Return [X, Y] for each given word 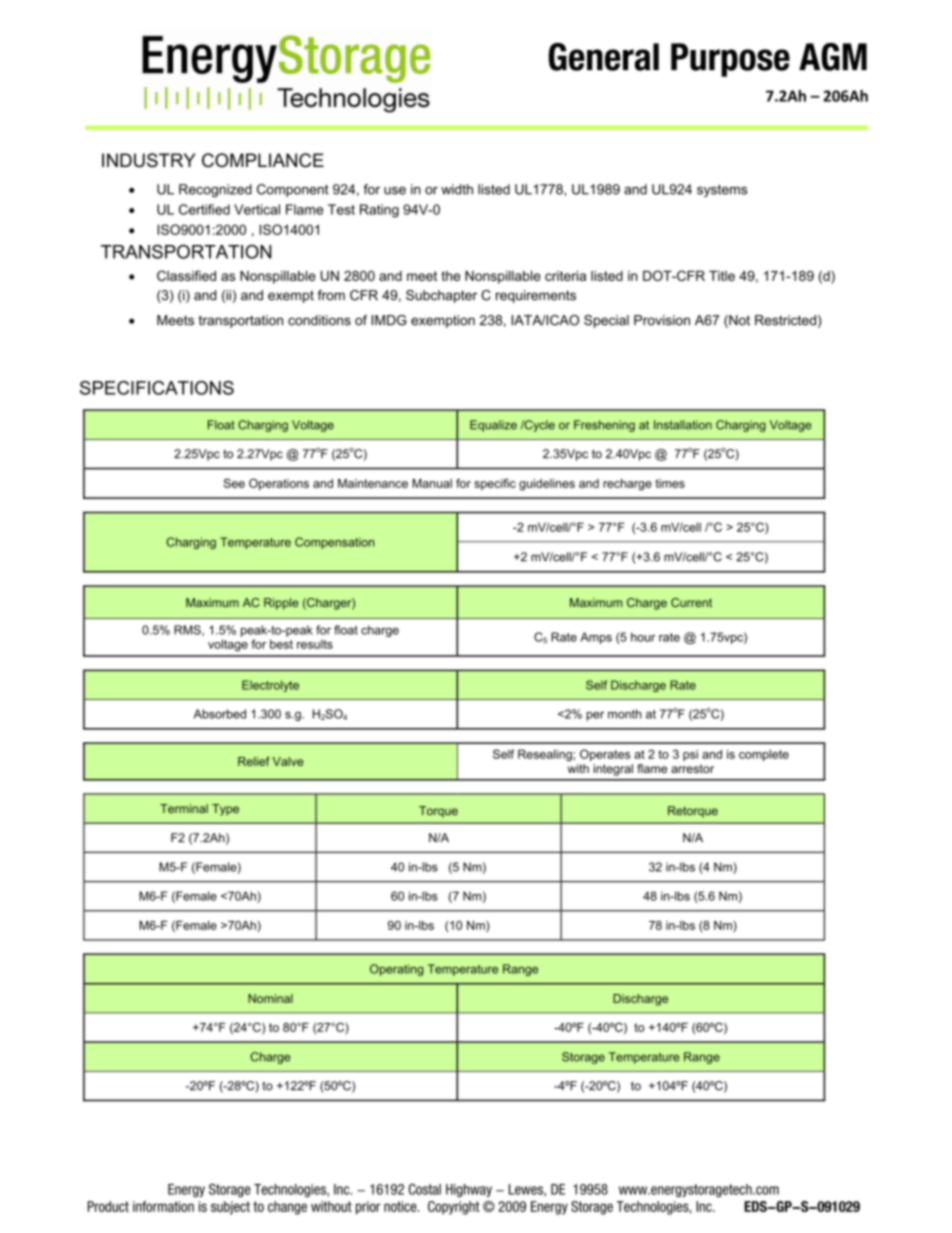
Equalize [493, 426]
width [457, 189]
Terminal [184, 808]
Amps [596, 638]
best [281, 644]
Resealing [546, 755]
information [163, 1206]
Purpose [730, 60]
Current [691, 602]
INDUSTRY [149, 160]
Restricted [785, 320]
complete [764, 755]
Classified [186, 275]
